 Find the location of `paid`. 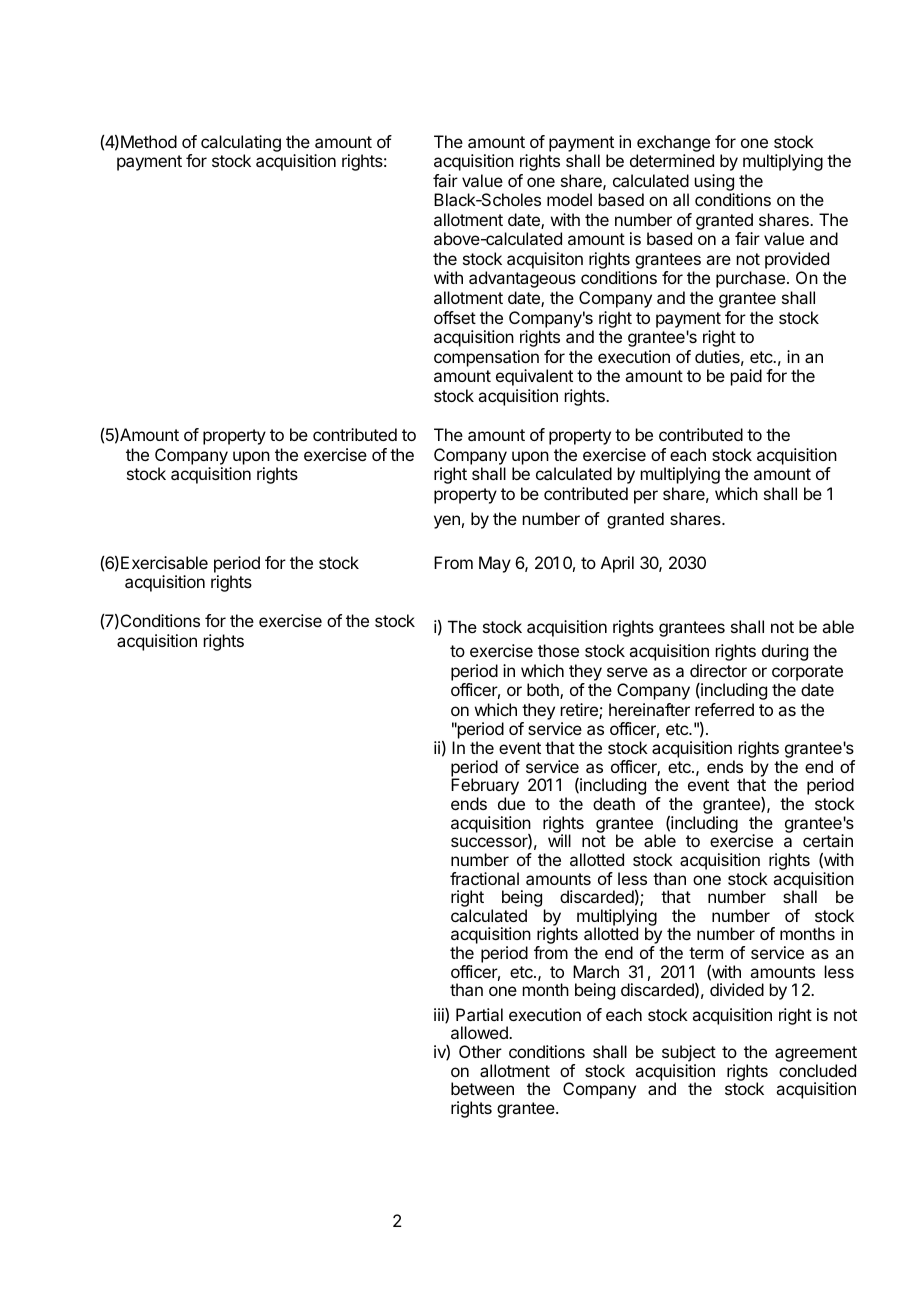

paid is located at coordinates (746, 377).
